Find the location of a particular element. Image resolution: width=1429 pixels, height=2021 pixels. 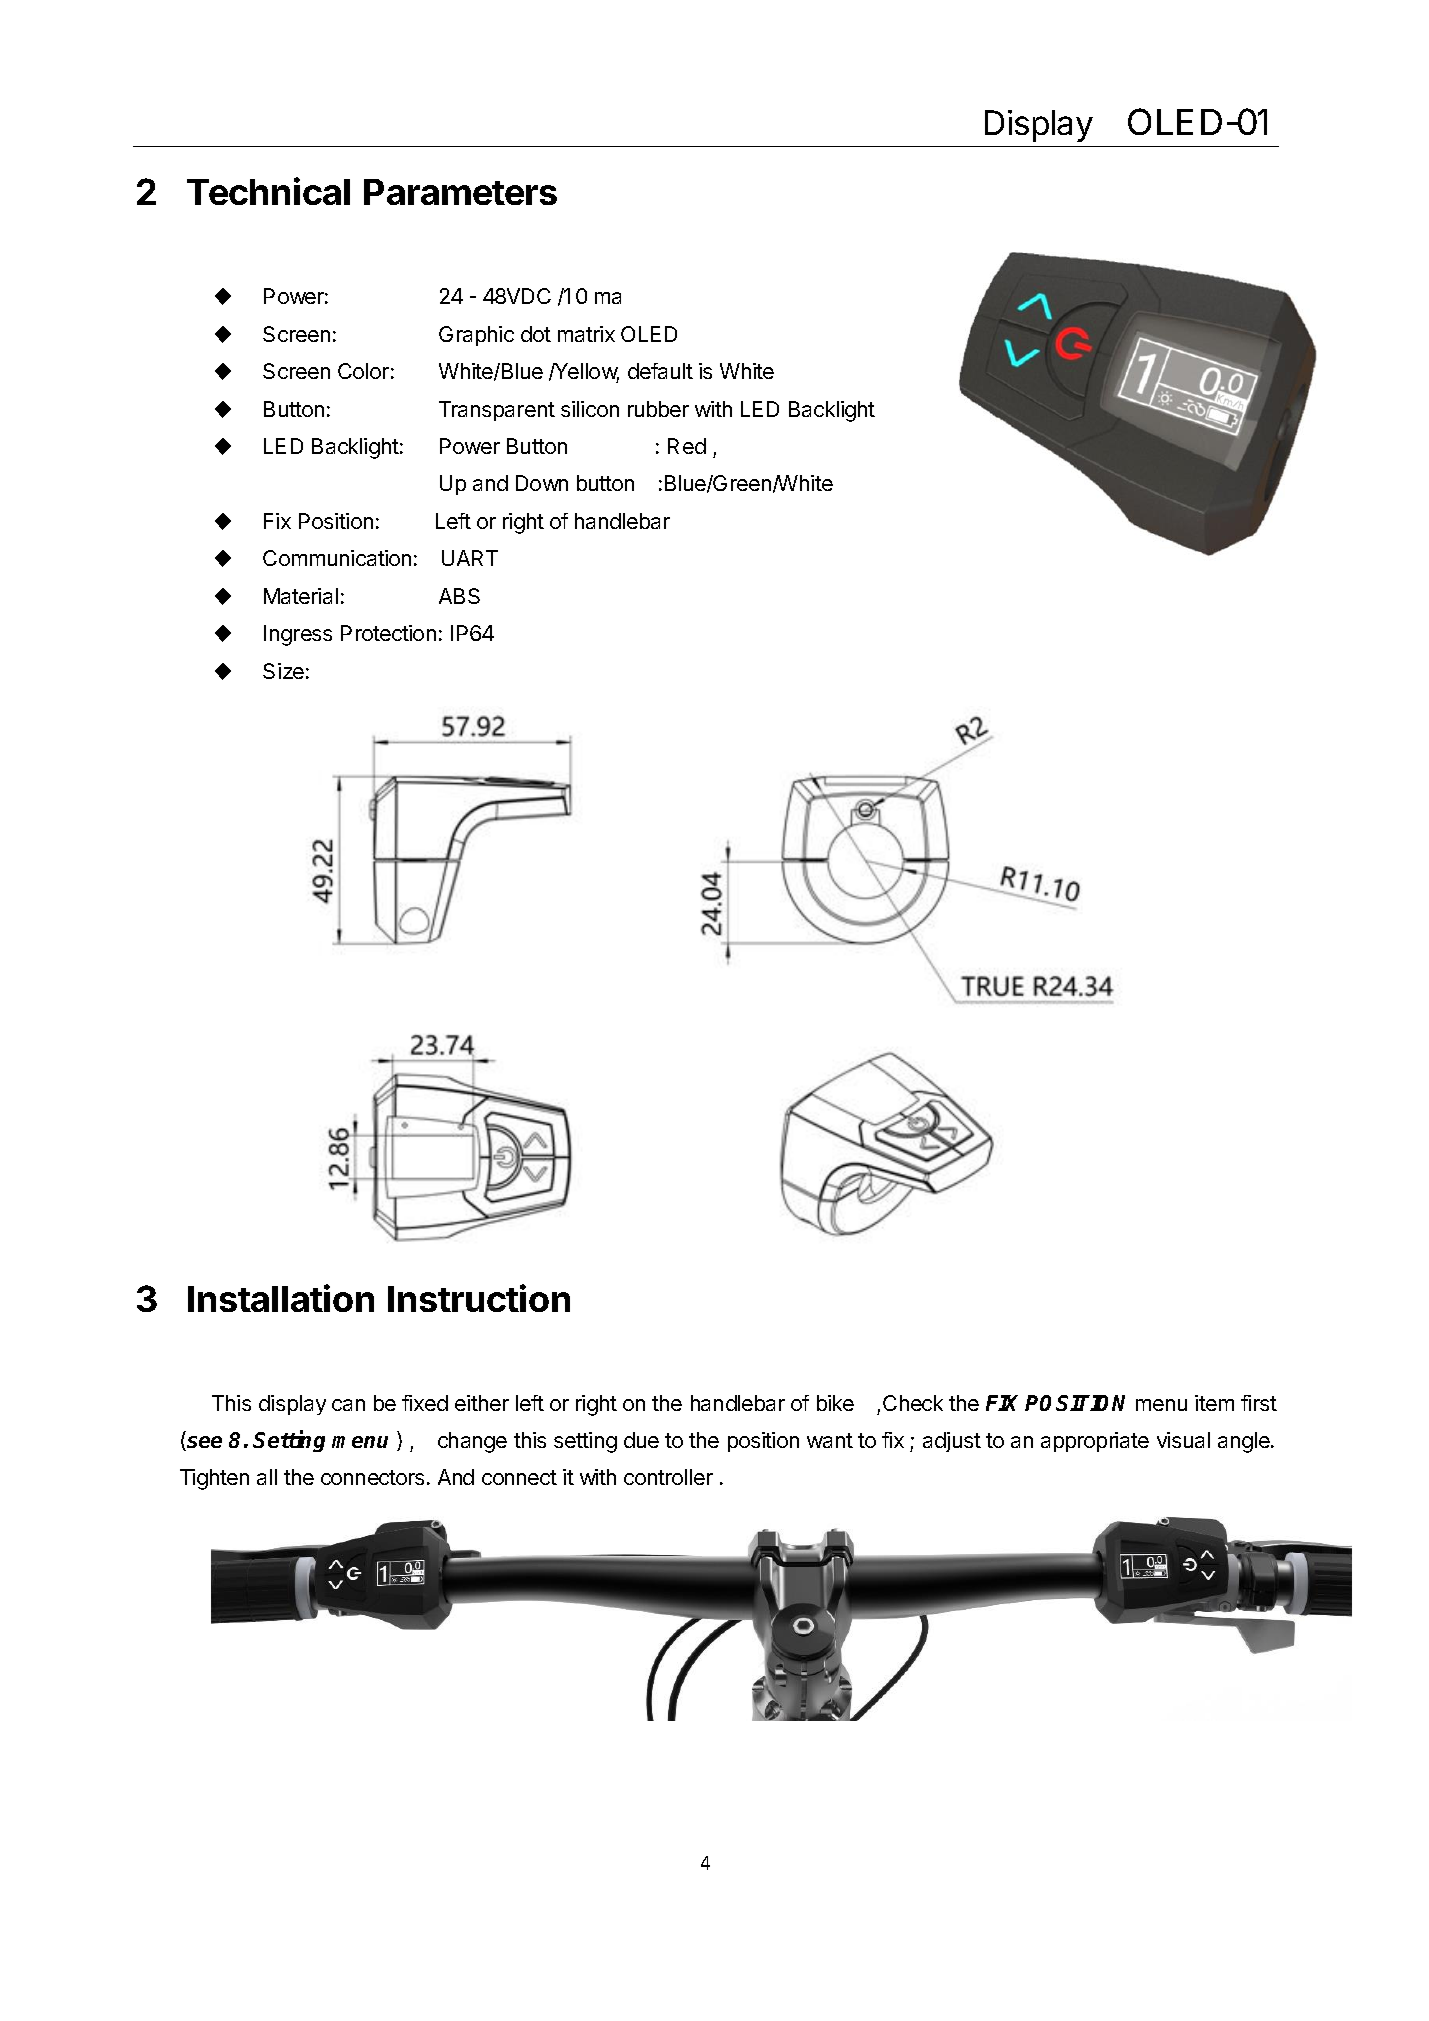

Red is located at coordinates (687, 446).
